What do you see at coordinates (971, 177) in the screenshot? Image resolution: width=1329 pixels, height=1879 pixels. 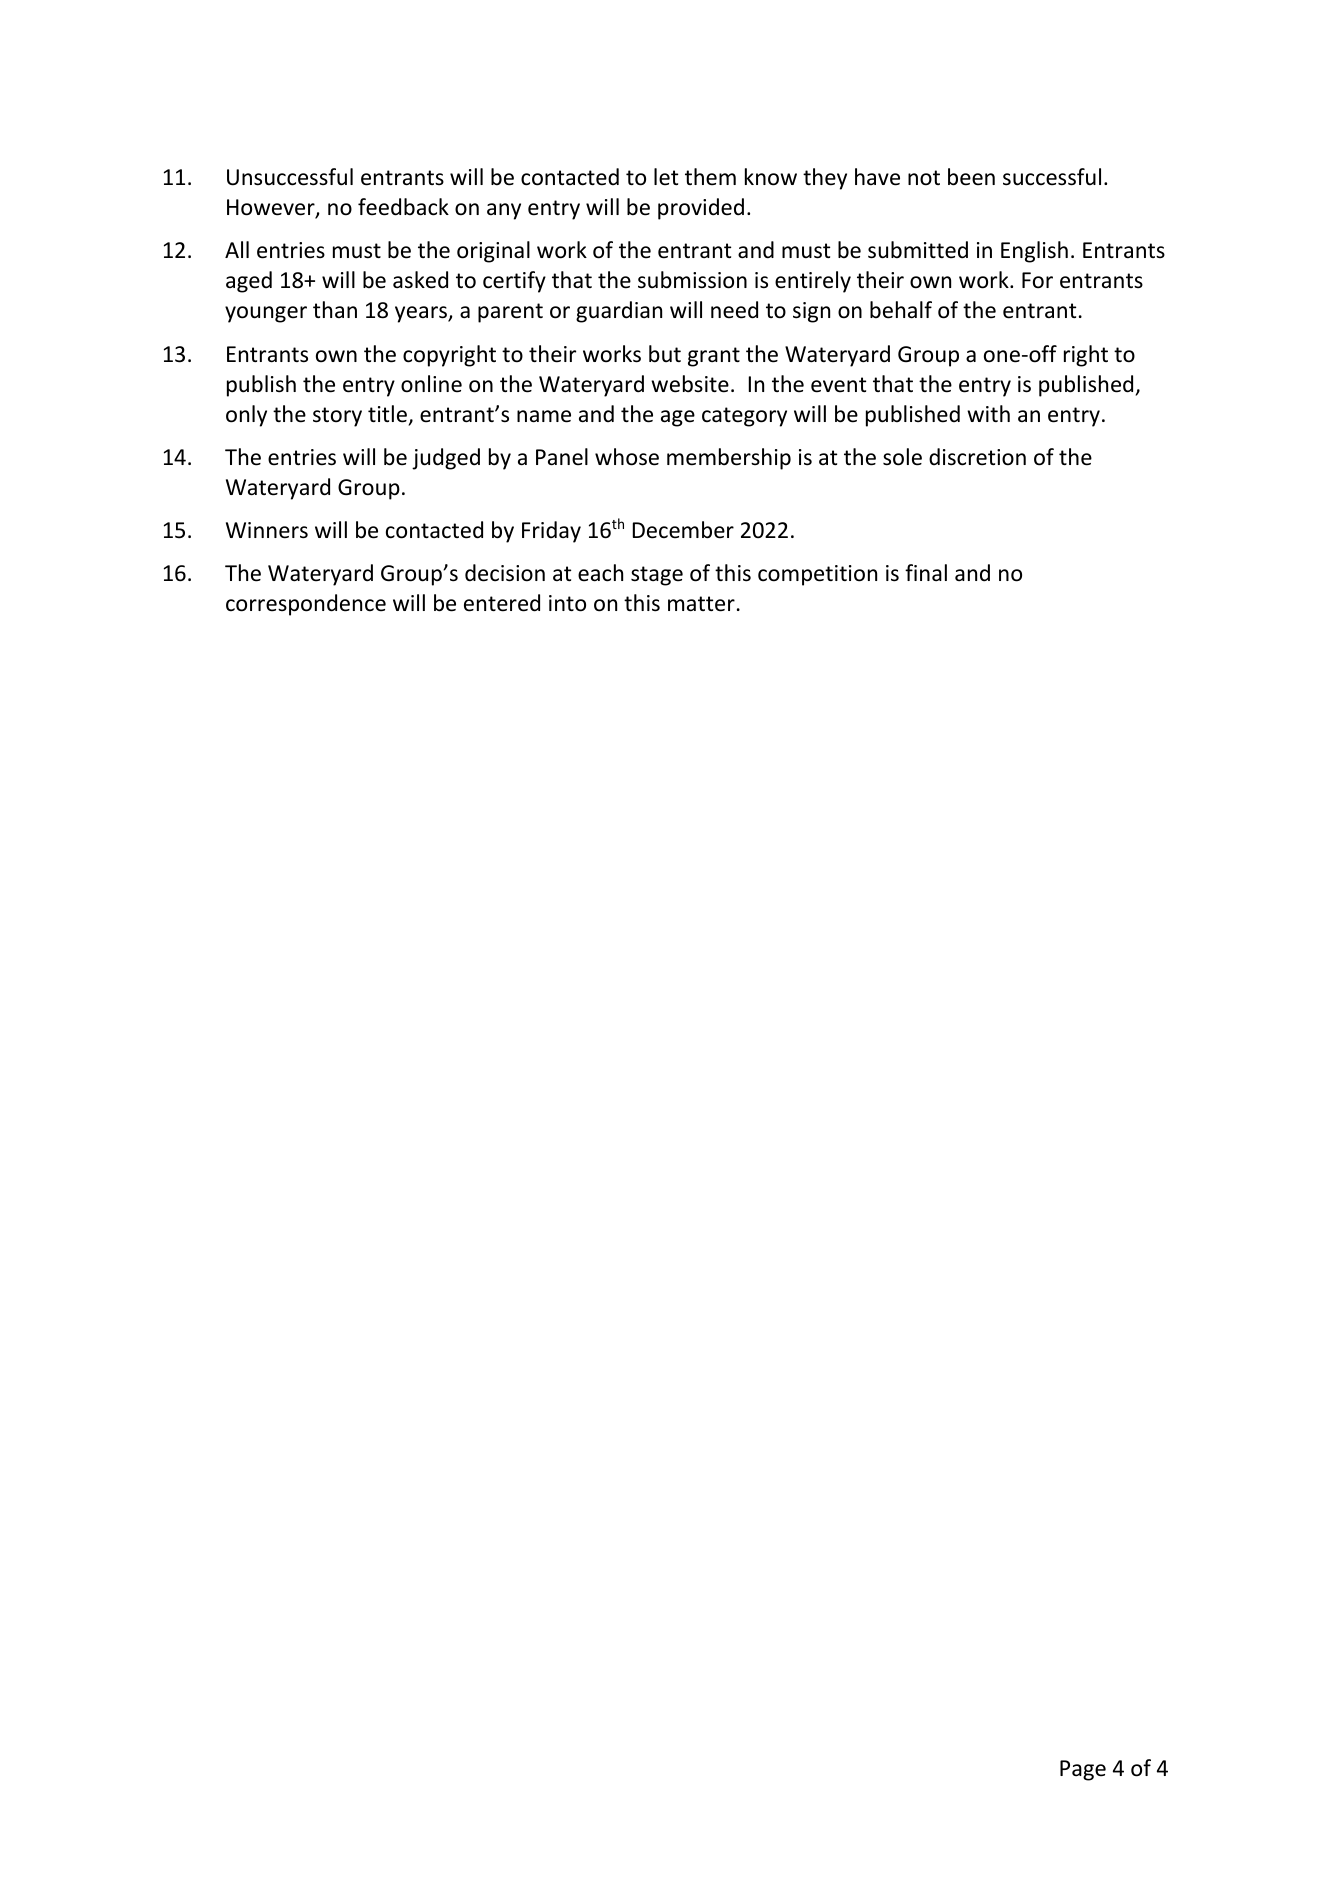 I see `been` at bounding box center [971, 177].
